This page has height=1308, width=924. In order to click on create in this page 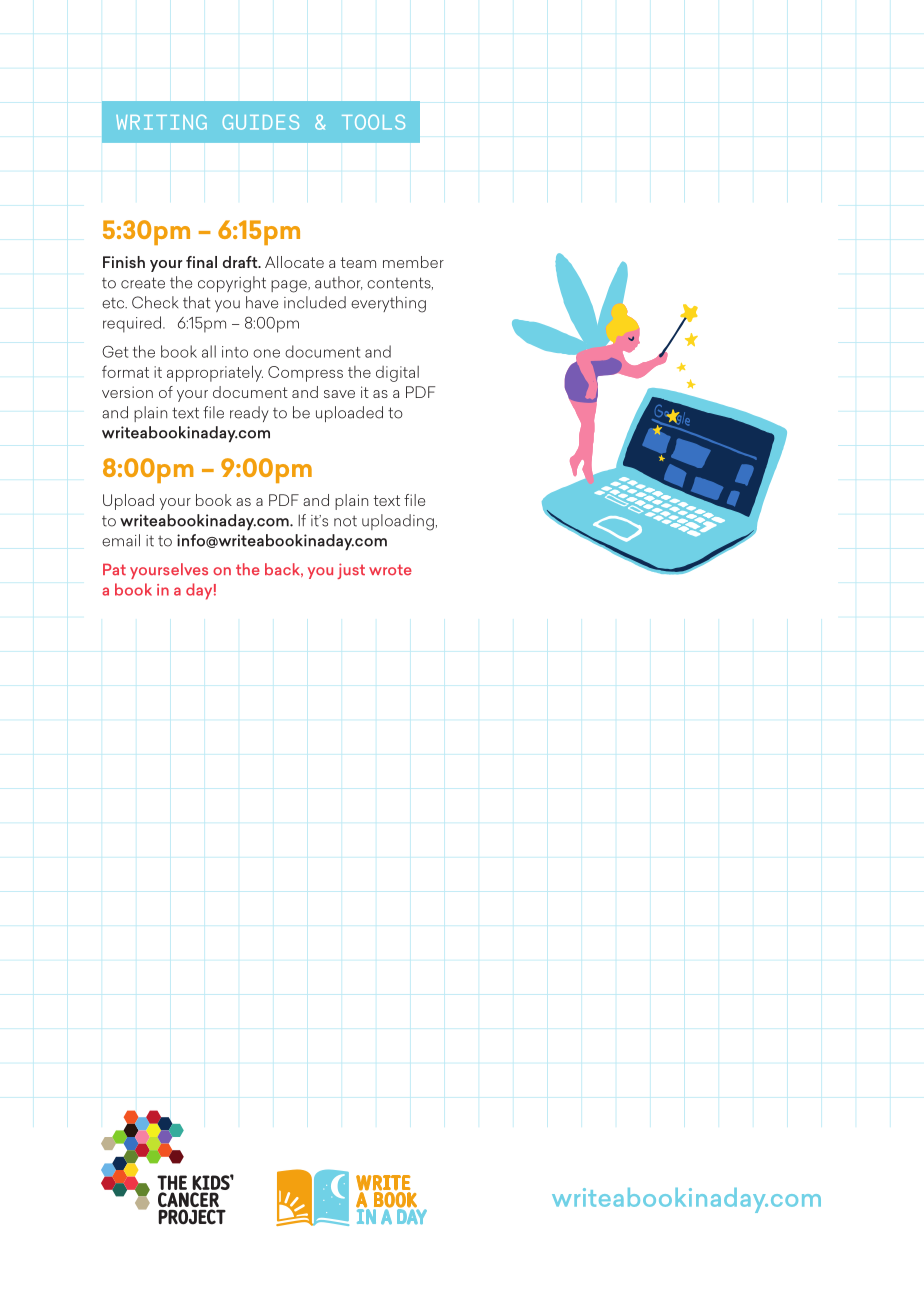, I will do `click(143, 283)`.
